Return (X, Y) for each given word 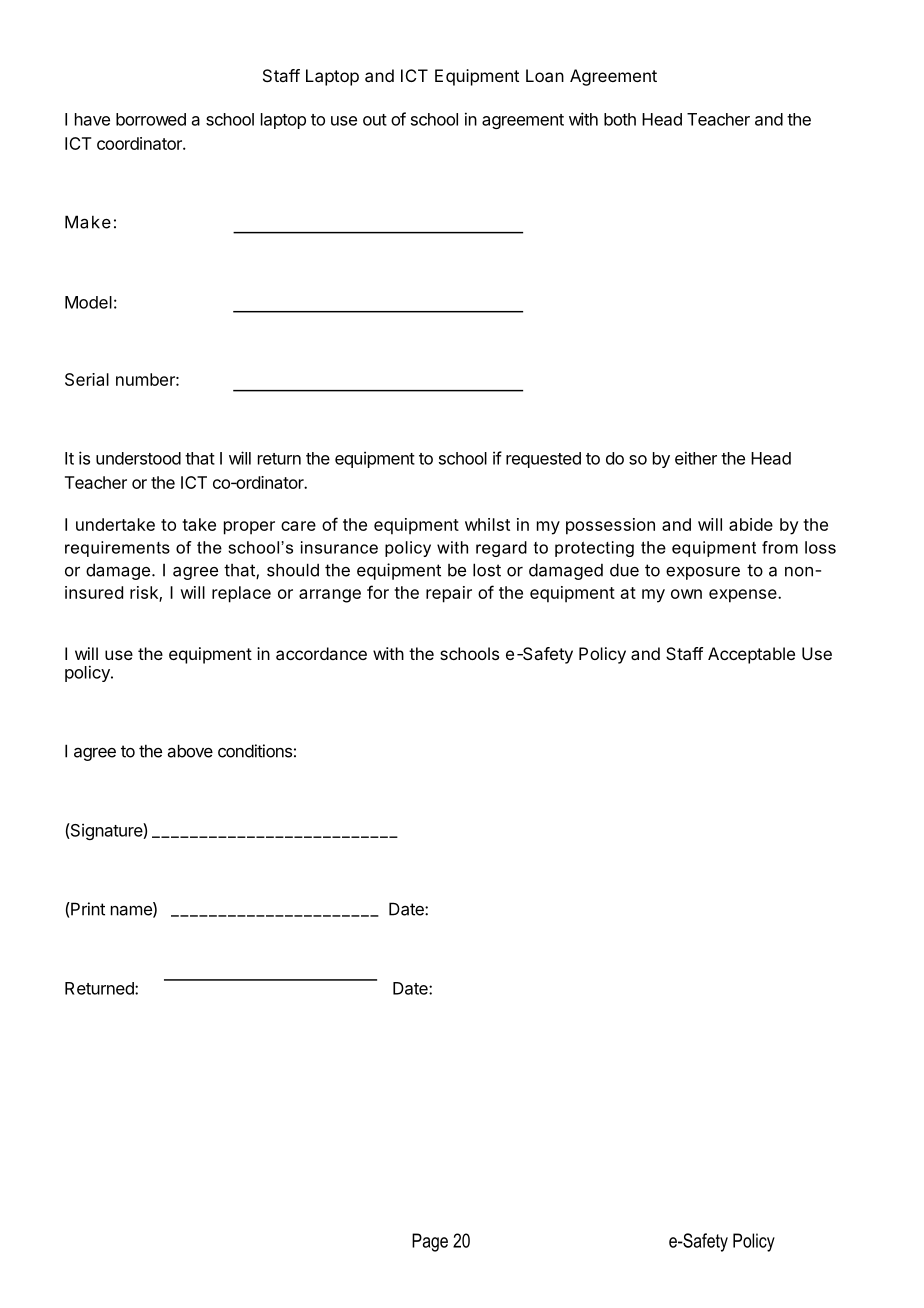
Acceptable (751, 655)
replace (241, 594)
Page (430, 1242)
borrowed (151, 119)
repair (449, 594)
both (620, 119)
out (375, 120)
